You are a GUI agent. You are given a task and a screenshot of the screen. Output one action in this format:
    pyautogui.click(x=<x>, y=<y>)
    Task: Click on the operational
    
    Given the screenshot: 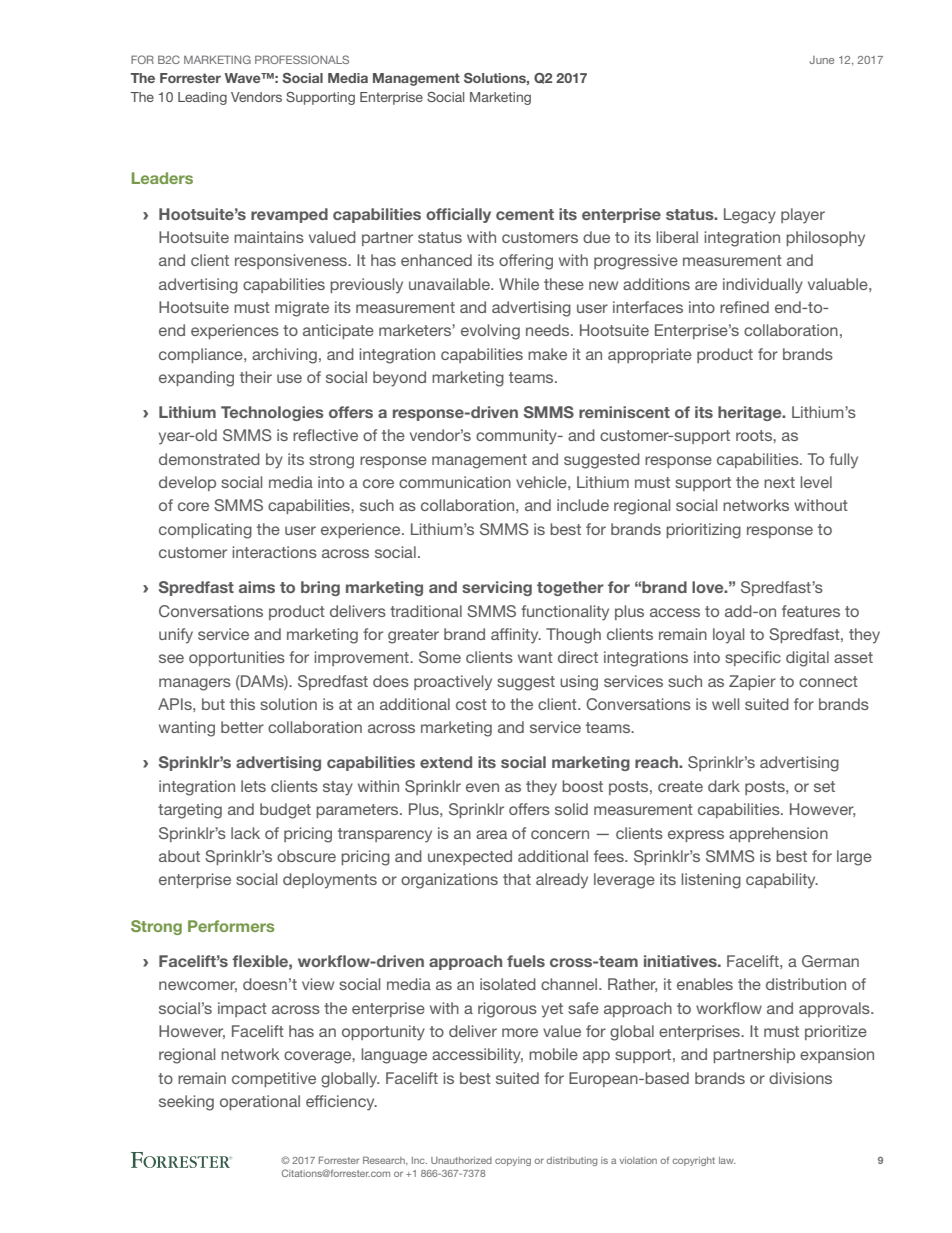 What is the action you would take?
    pyautogui.click(x=260, y=1102)
